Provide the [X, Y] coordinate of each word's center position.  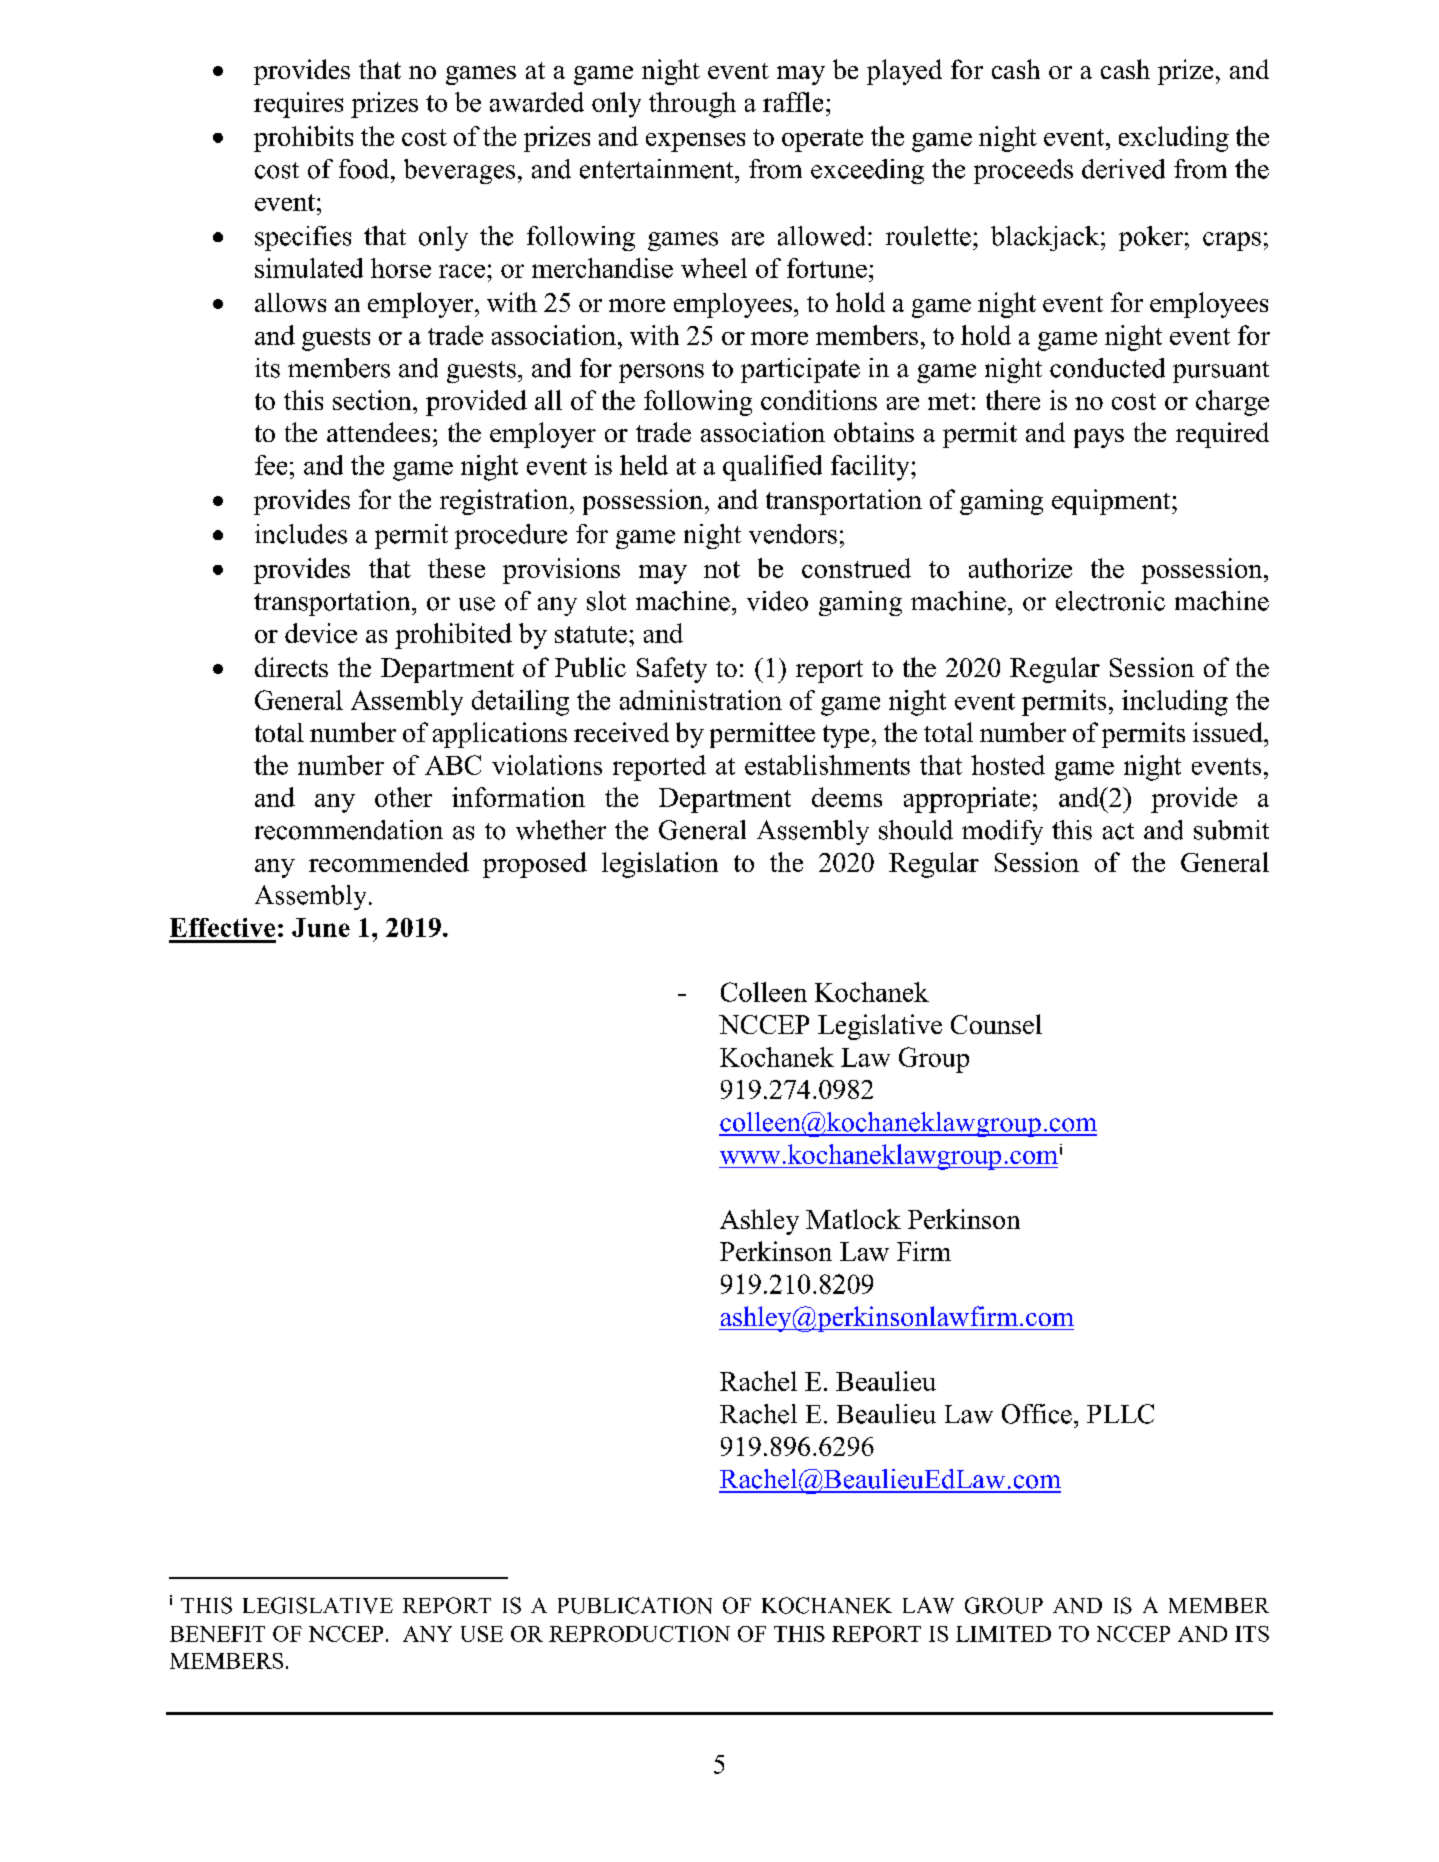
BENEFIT [217, 1634]
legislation [660, 865]
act [1118, 831]
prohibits [303, 139]
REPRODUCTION [639, 1634]
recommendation [349, 830]
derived [1123, 169]
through [692, 105]
